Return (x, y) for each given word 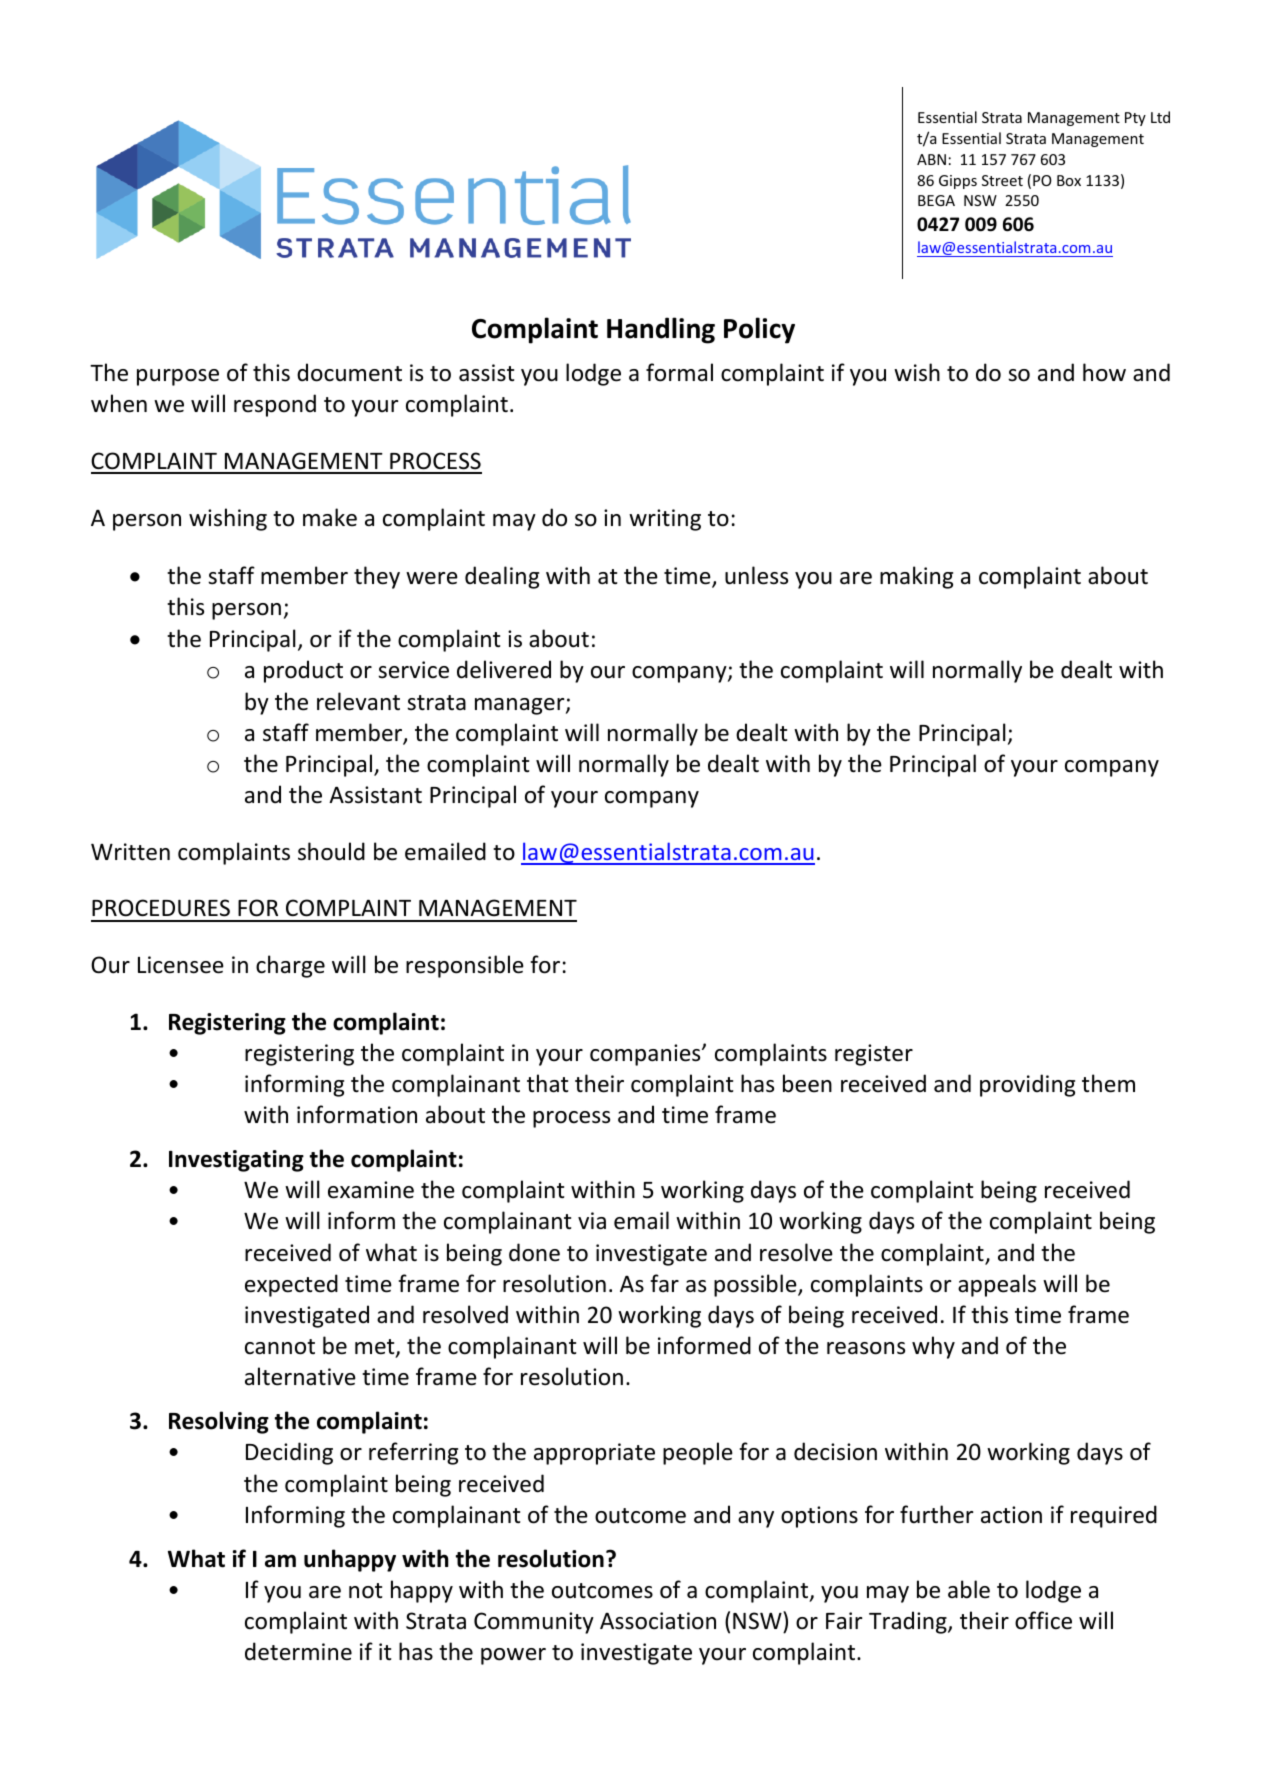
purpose (178, 377)
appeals (997, 1285)
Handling (661, 330)
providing (1027, 1085)
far (664, 1283)
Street (1002, 180)
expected (291, 1285)
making (916, 577)
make (330, 517)
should (331, 851)
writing (665, 520)
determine (298, 1651)
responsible (465, 966)
